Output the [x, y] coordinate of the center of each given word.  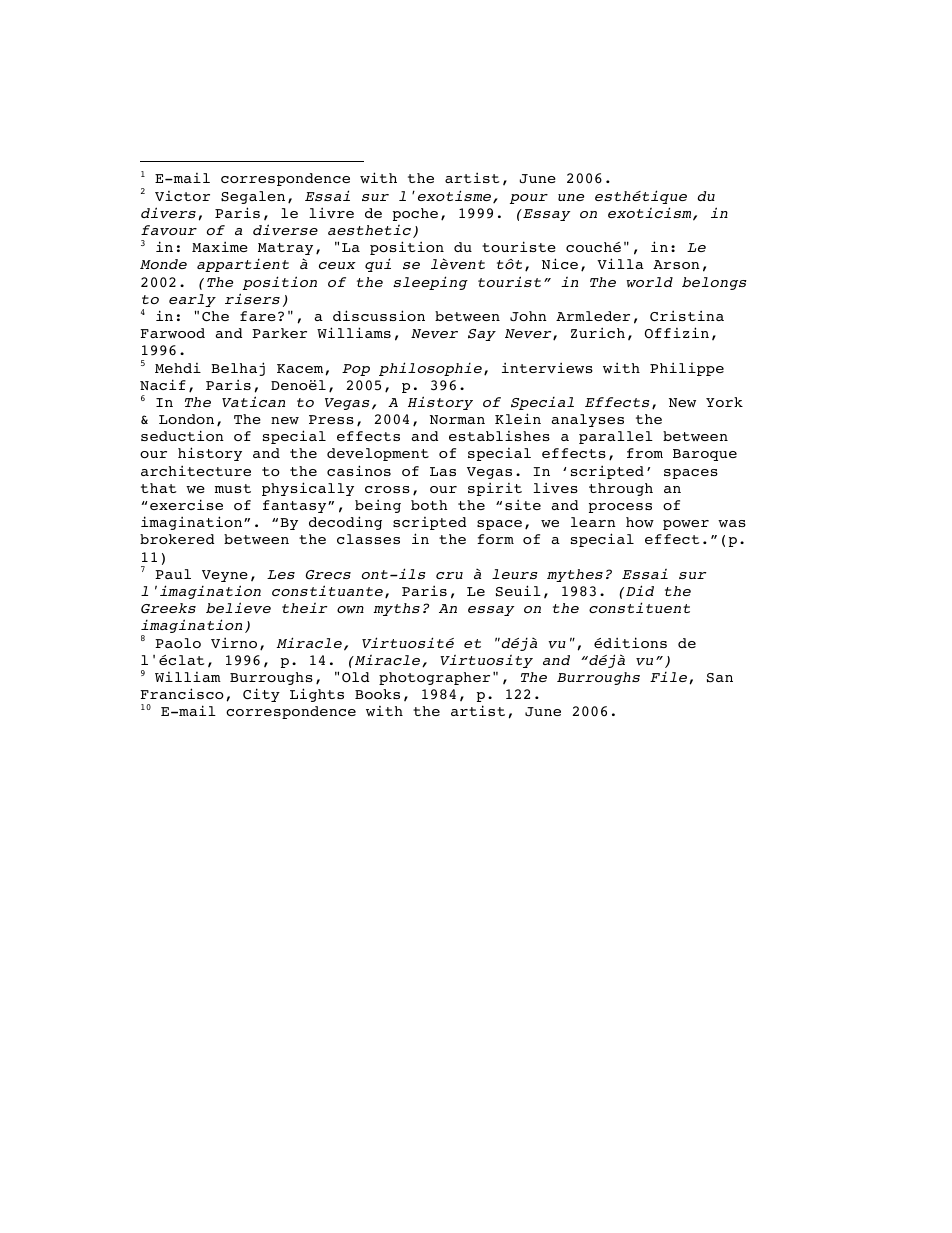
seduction [182, 435]
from [645, 453]
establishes [499, 436]
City [261, 695]
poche [415, 214]
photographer [434, 678]
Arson [676, 264]
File [670, 677]
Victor [182, 196]
